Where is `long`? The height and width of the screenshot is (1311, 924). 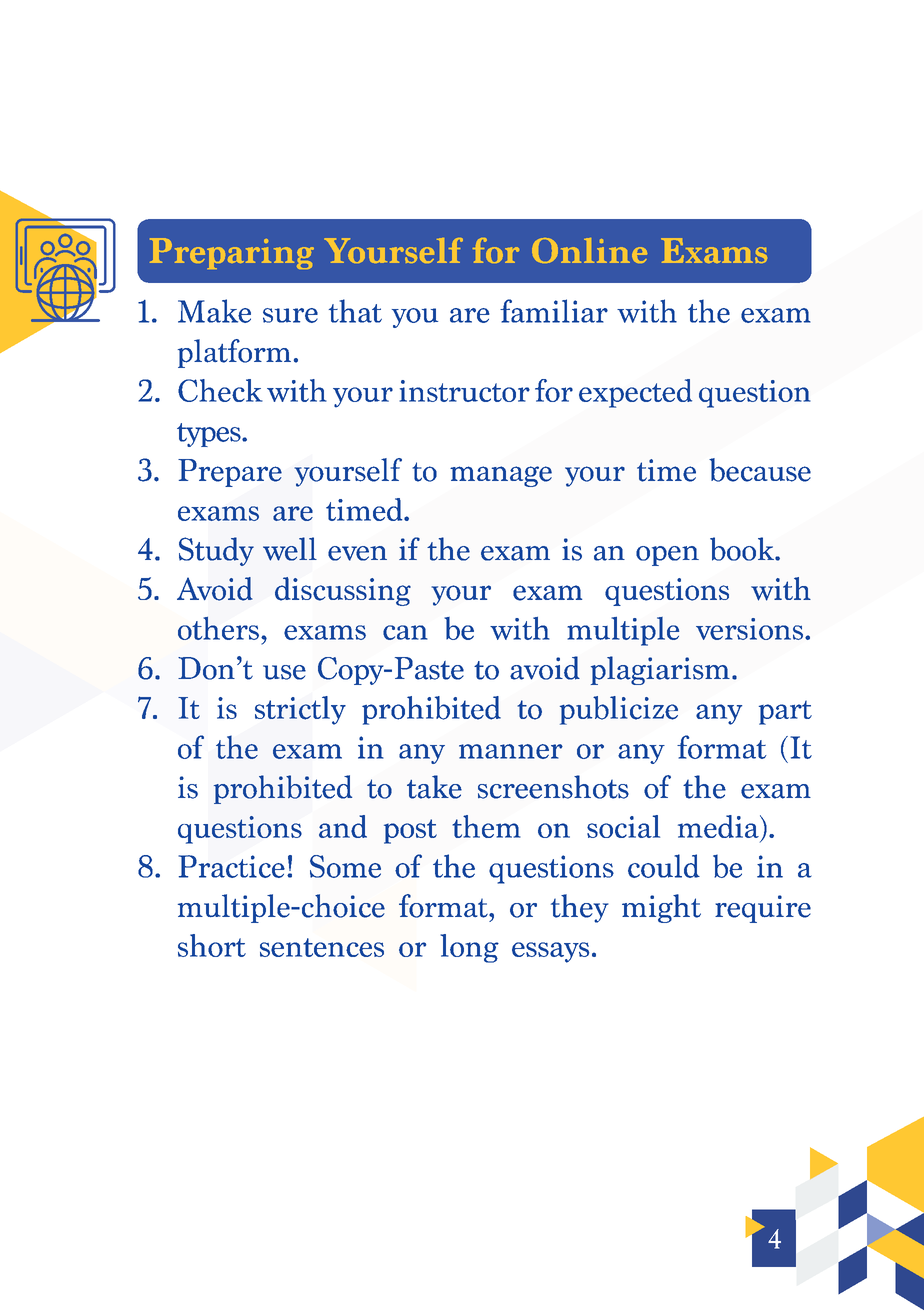
long is located at coordinates (469, 948).
